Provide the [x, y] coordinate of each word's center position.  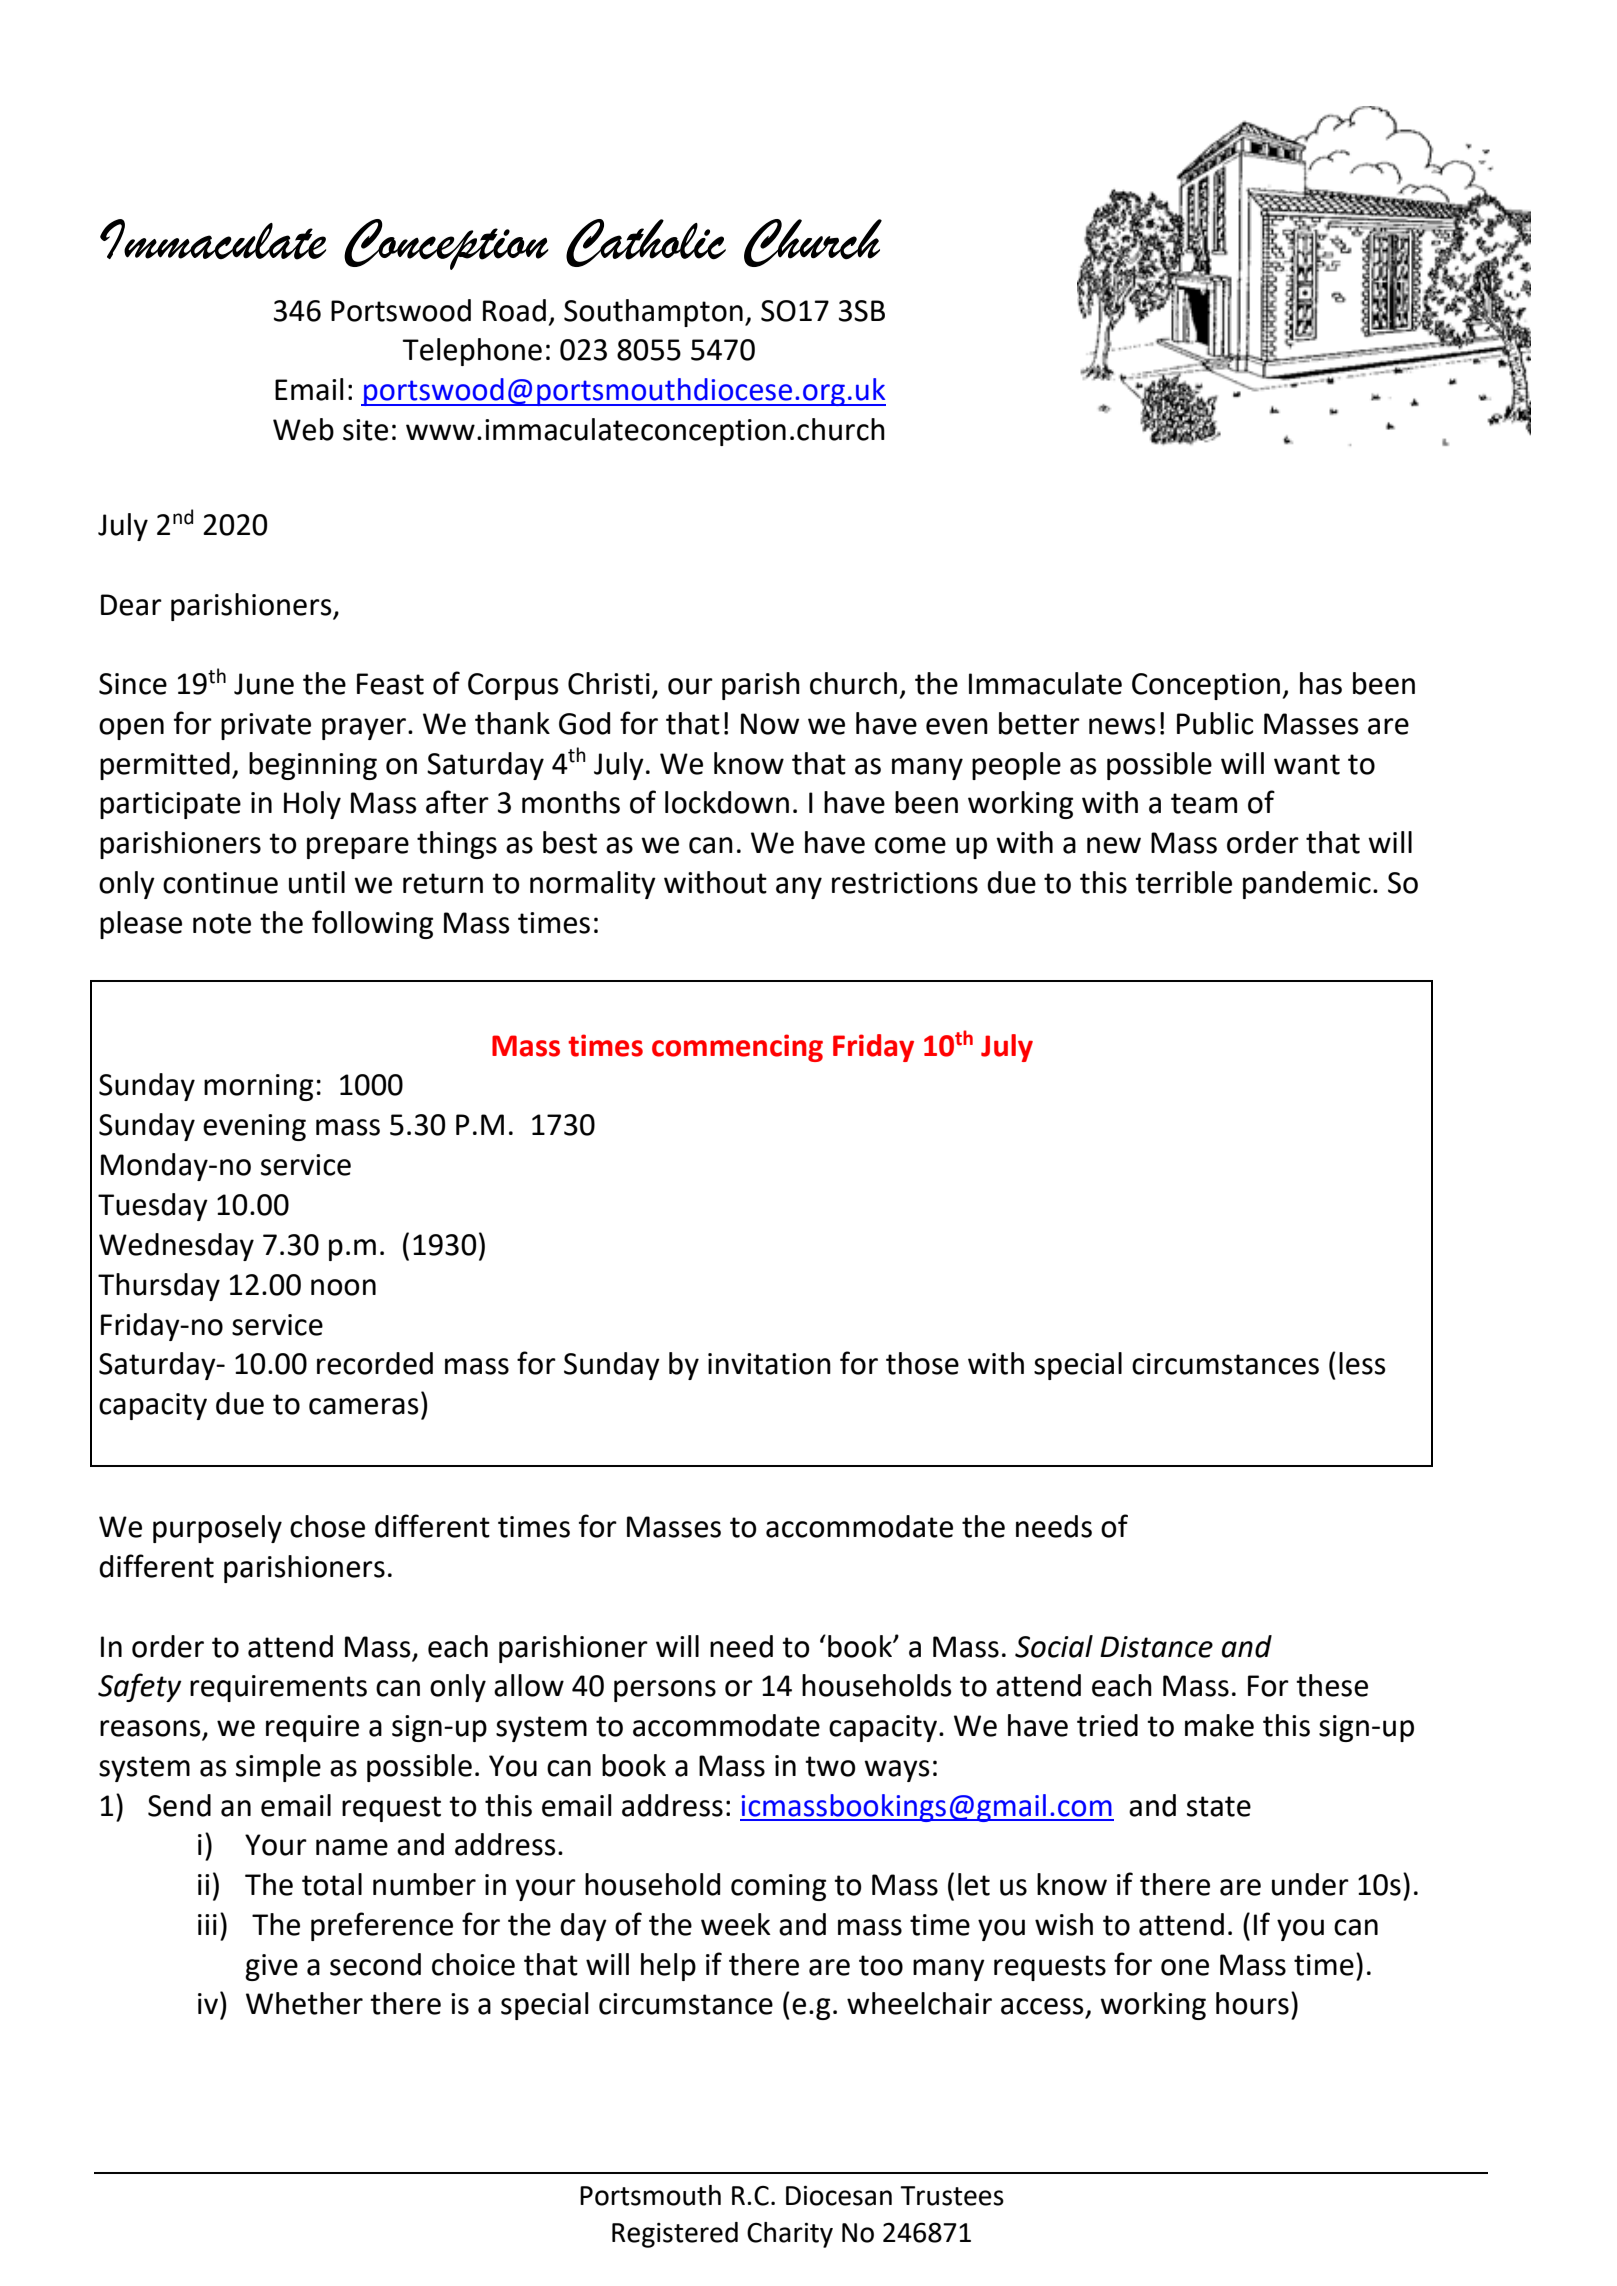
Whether [304, 2003]
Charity [790, 2235]
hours [1252, 2003]
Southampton [653, 313]
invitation [769, 1364]
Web [303, 429]
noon [343, 1287]
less [1362, 1363]
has [1321, 683]
